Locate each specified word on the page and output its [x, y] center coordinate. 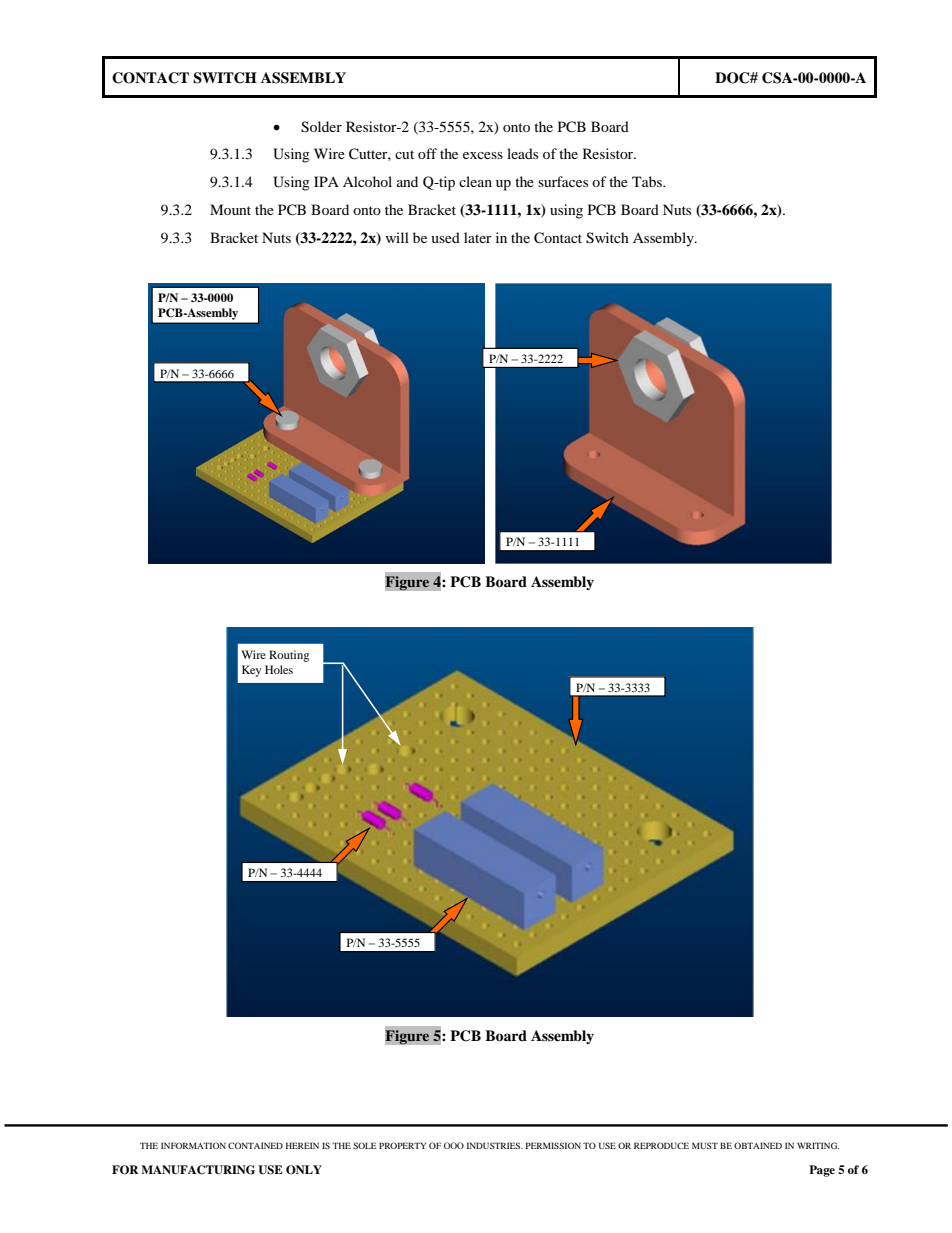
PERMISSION [553, 1145]
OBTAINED [758, 1145]
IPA [326, 181]
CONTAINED [255, 1145]
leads [522, 153]
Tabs [648, 181]
